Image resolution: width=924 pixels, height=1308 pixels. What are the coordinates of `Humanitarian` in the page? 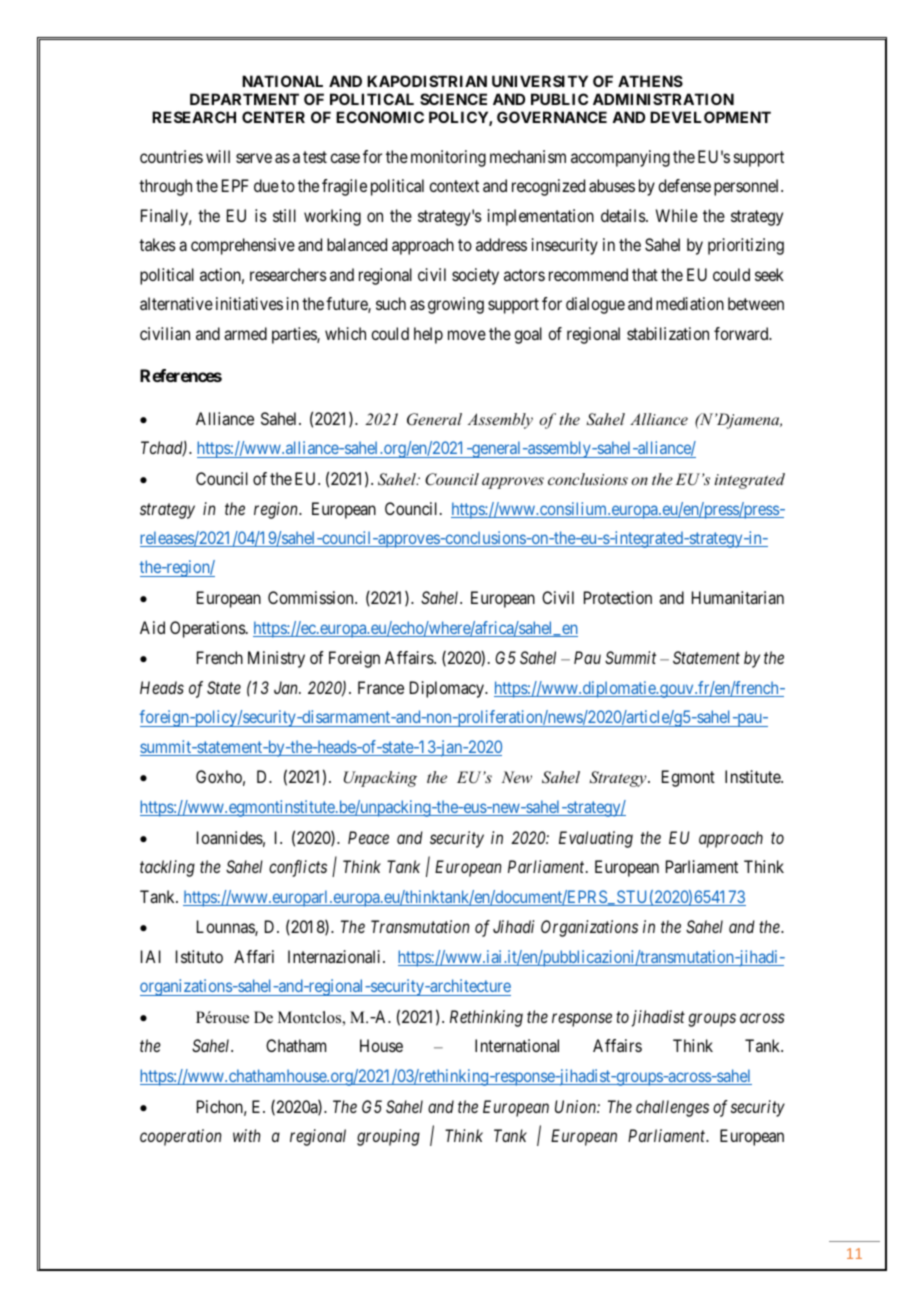 It's located at (738, 597).
